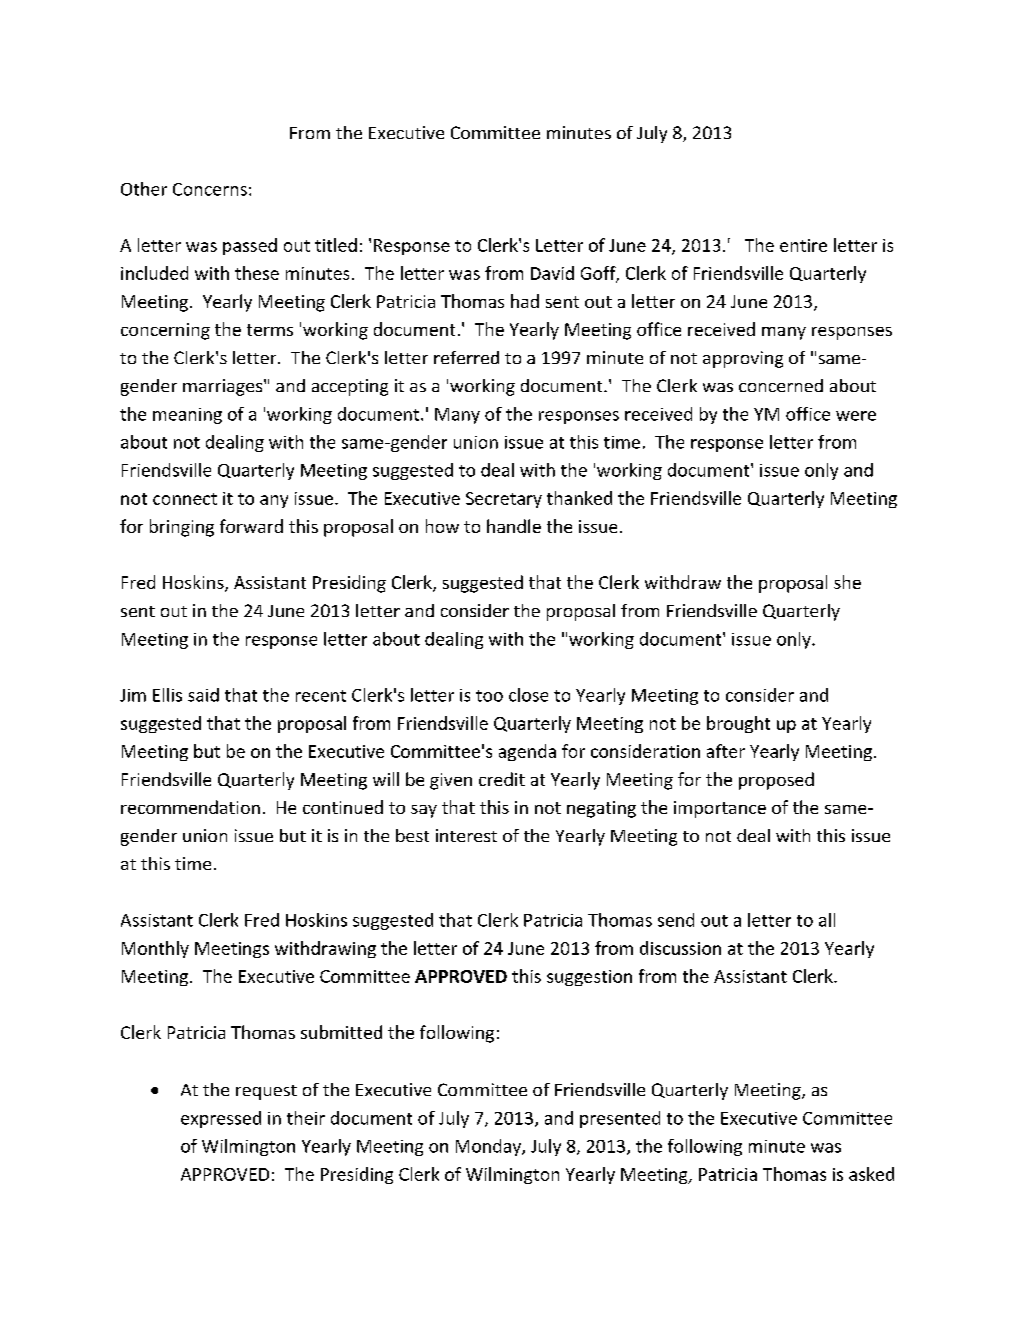 Image resolution: width=1021 pixels, height=1322 pixels. Describe the element at coordinates (738, 724) in the screenshot. I see `brought` at that location.
